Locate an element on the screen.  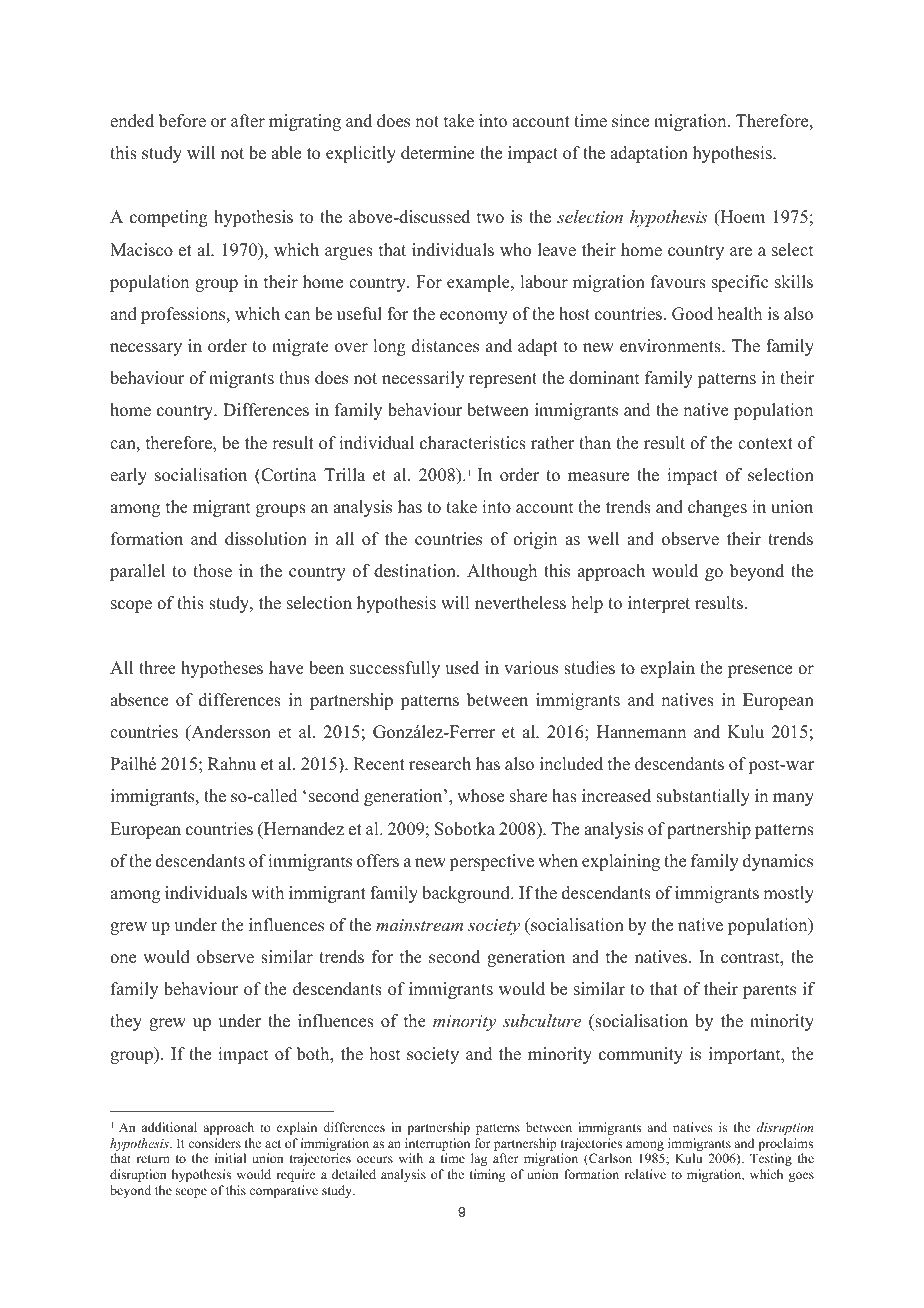
since is located at coordinates (630, 121).
